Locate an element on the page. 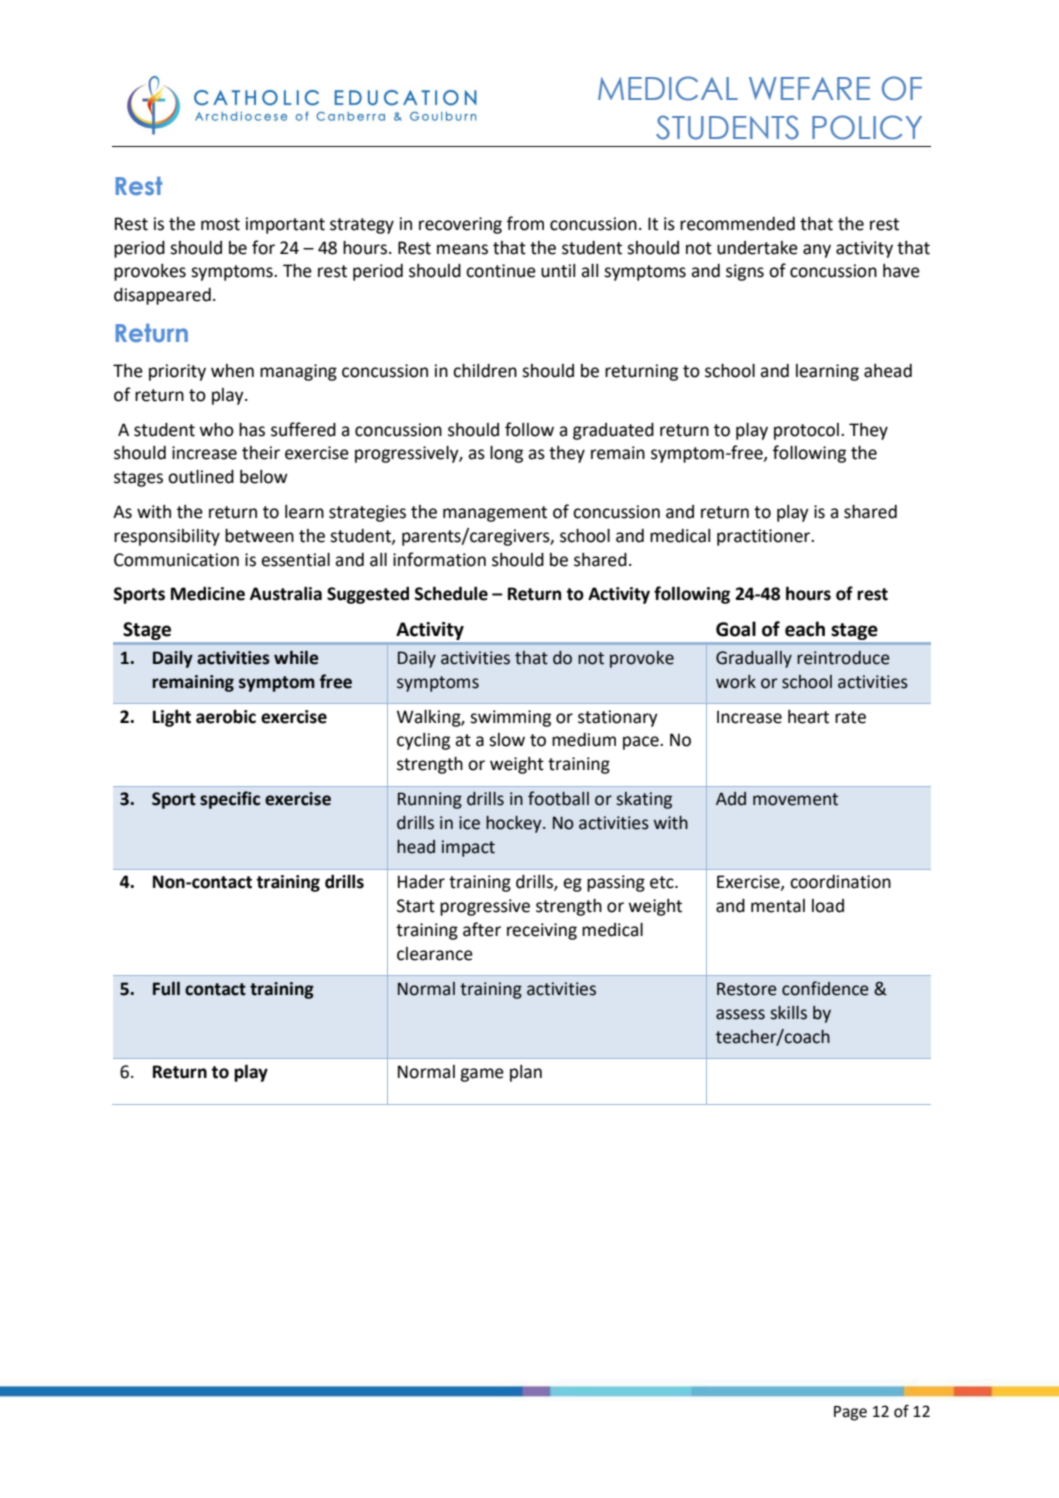  protocol is located at coordinates (806, 431).
